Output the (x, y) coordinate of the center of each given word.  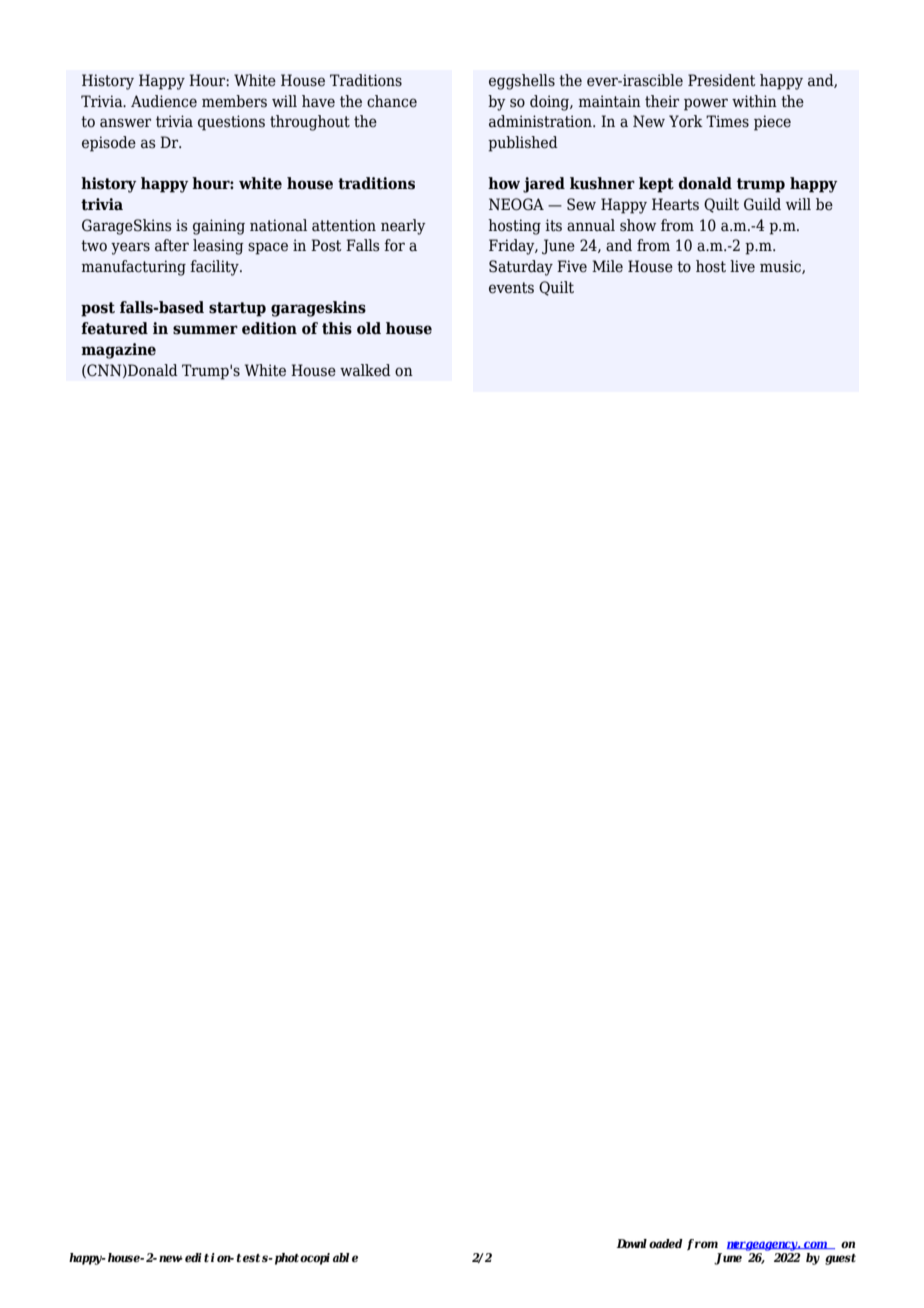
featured (114, 328)
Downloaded (649, 1243)
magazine (118, 351)
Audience (164, 101)
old (369, 328)
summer (205, 330)
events (511, 288)
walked (365, 370)
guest (840, 1259)
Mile (607, 266)
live (742, 266)
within (754, 101)
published (523, 144)
